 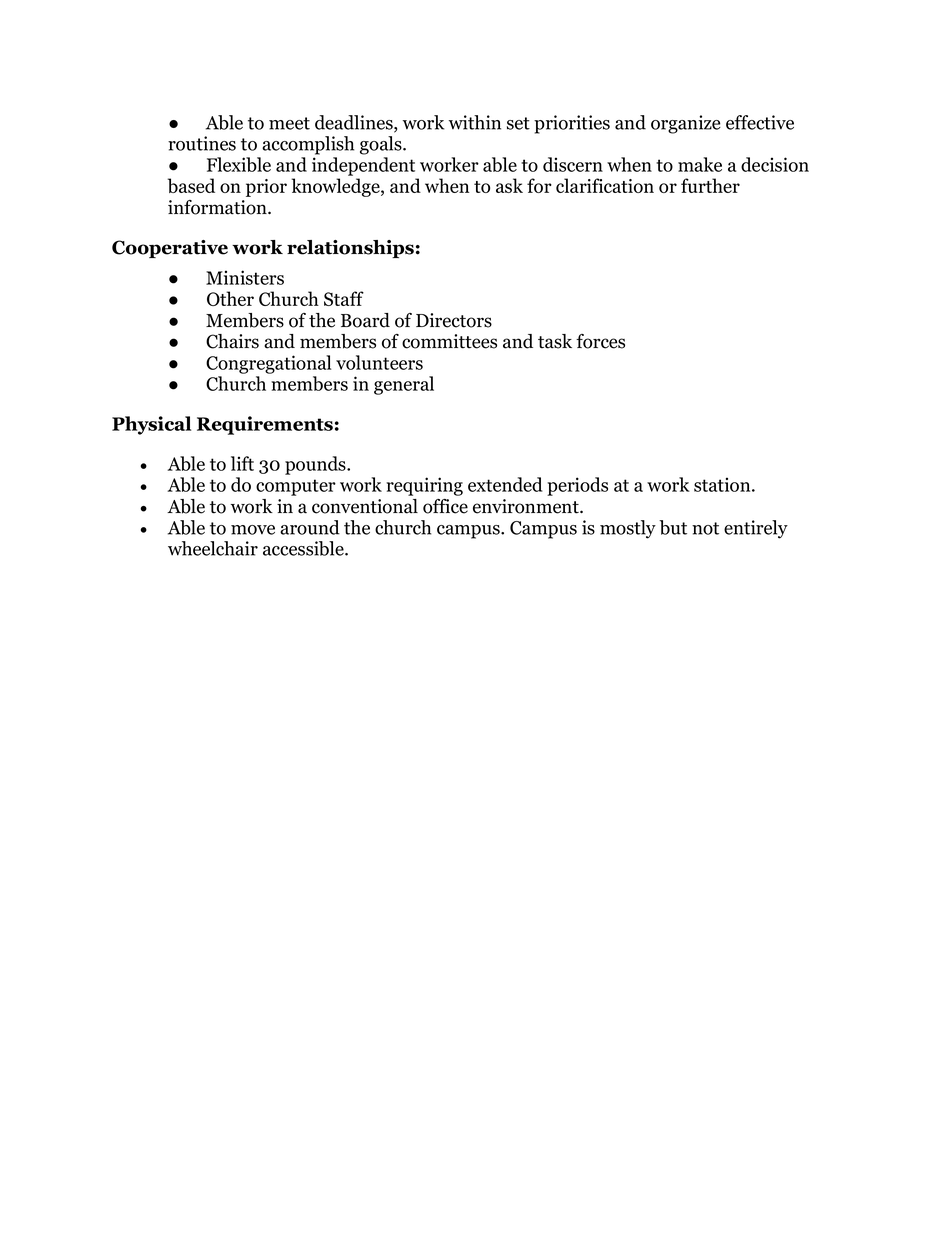 I want to click on Chairs, so click(x=232, y=341).
